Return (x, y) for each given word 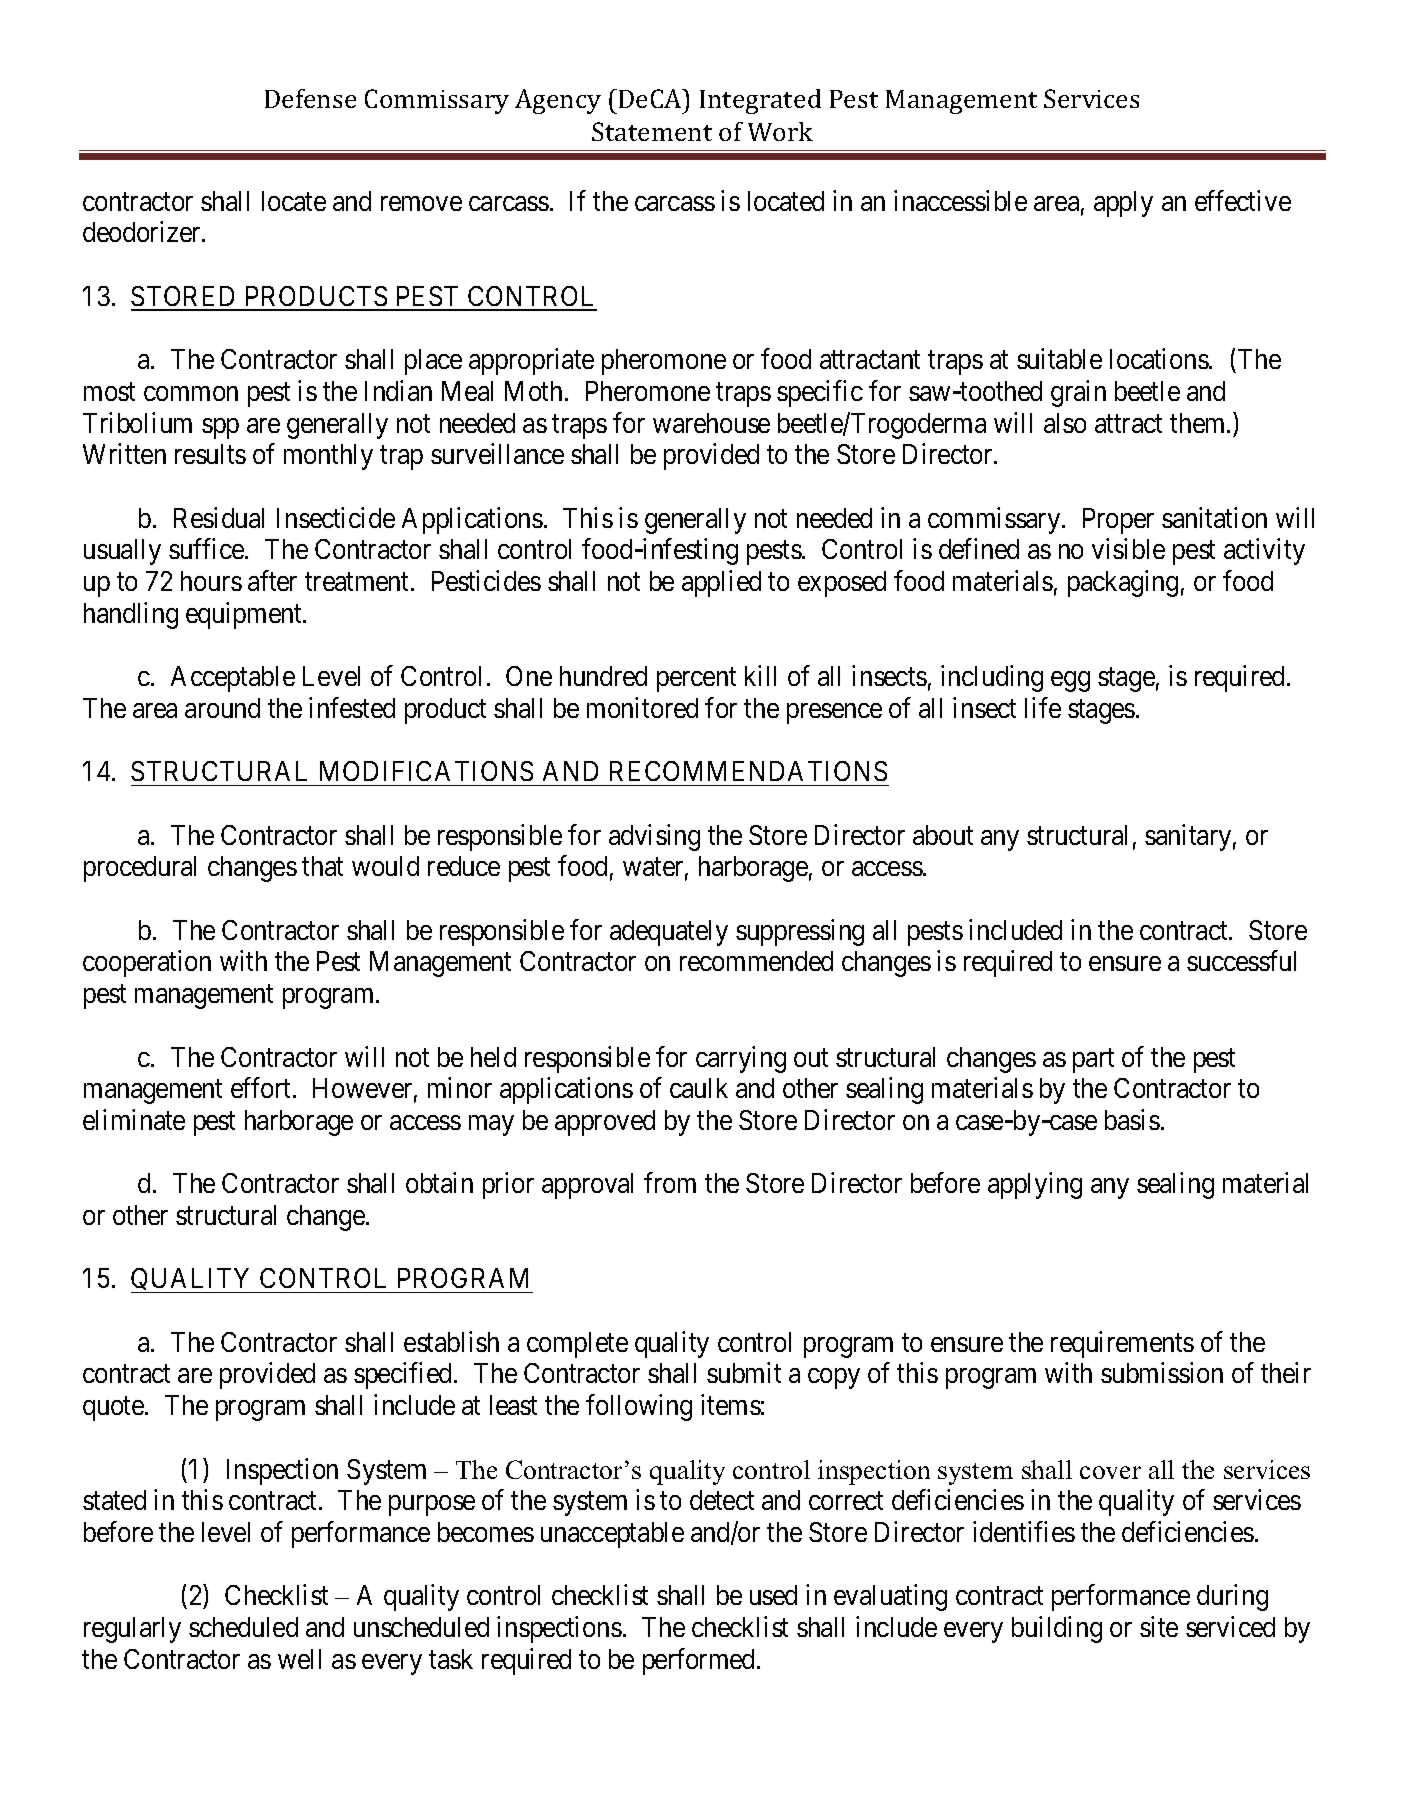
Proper (1118, 521)
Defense (310, 98)
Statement (652, 131)
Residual (219, 517)
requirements (1122, 1344)
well (299, 1659)
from (670, 1183)
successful (1241, 961)
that (322, 866)
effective (1243, 200)
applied (721, 583)
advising (654, 837)
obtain (439, 1183)
